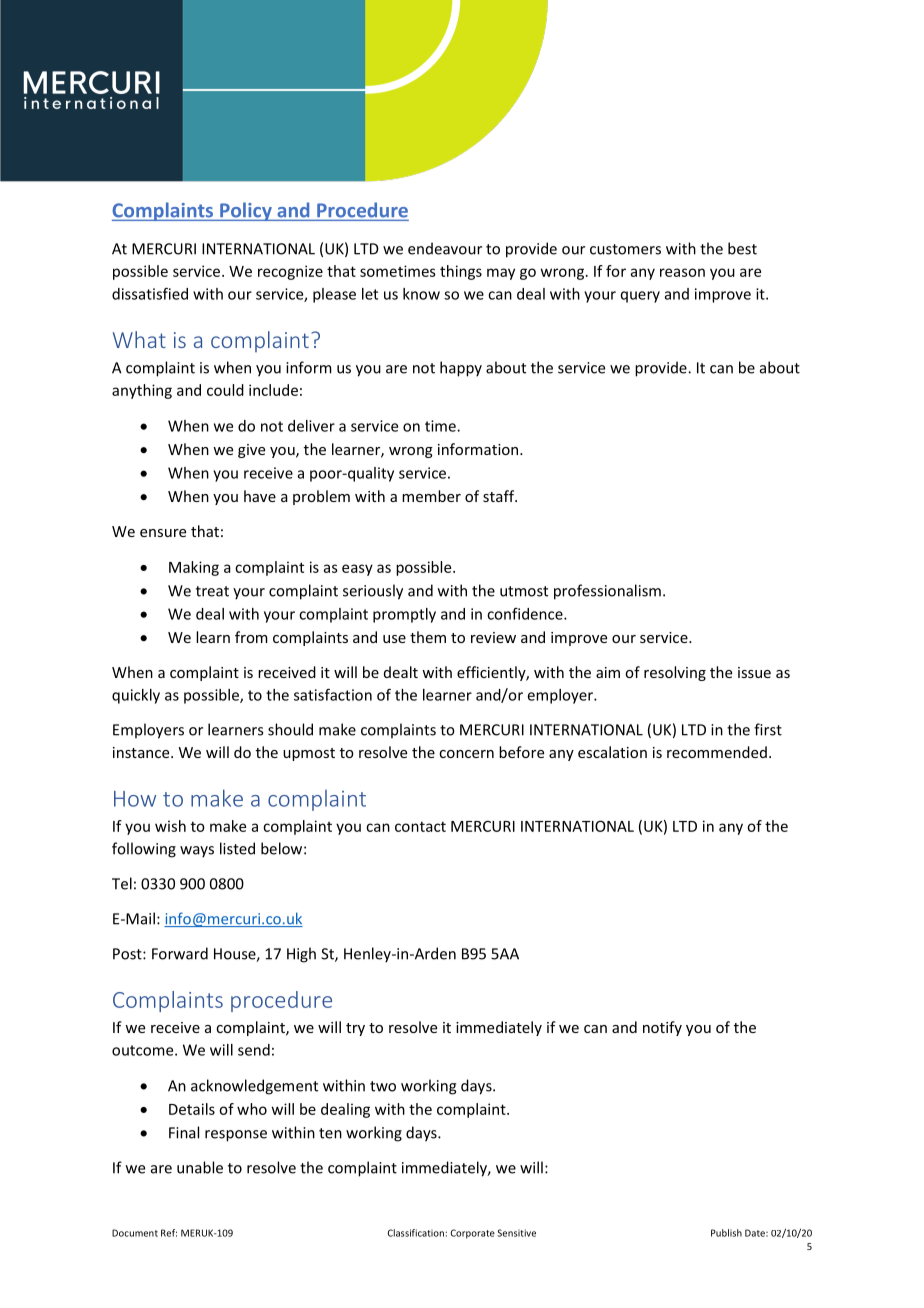 This image has width=924, height=1308. What do you see at coordinates (466, 754) in the image?
I see `concern` at bounding box center [466, 754].
